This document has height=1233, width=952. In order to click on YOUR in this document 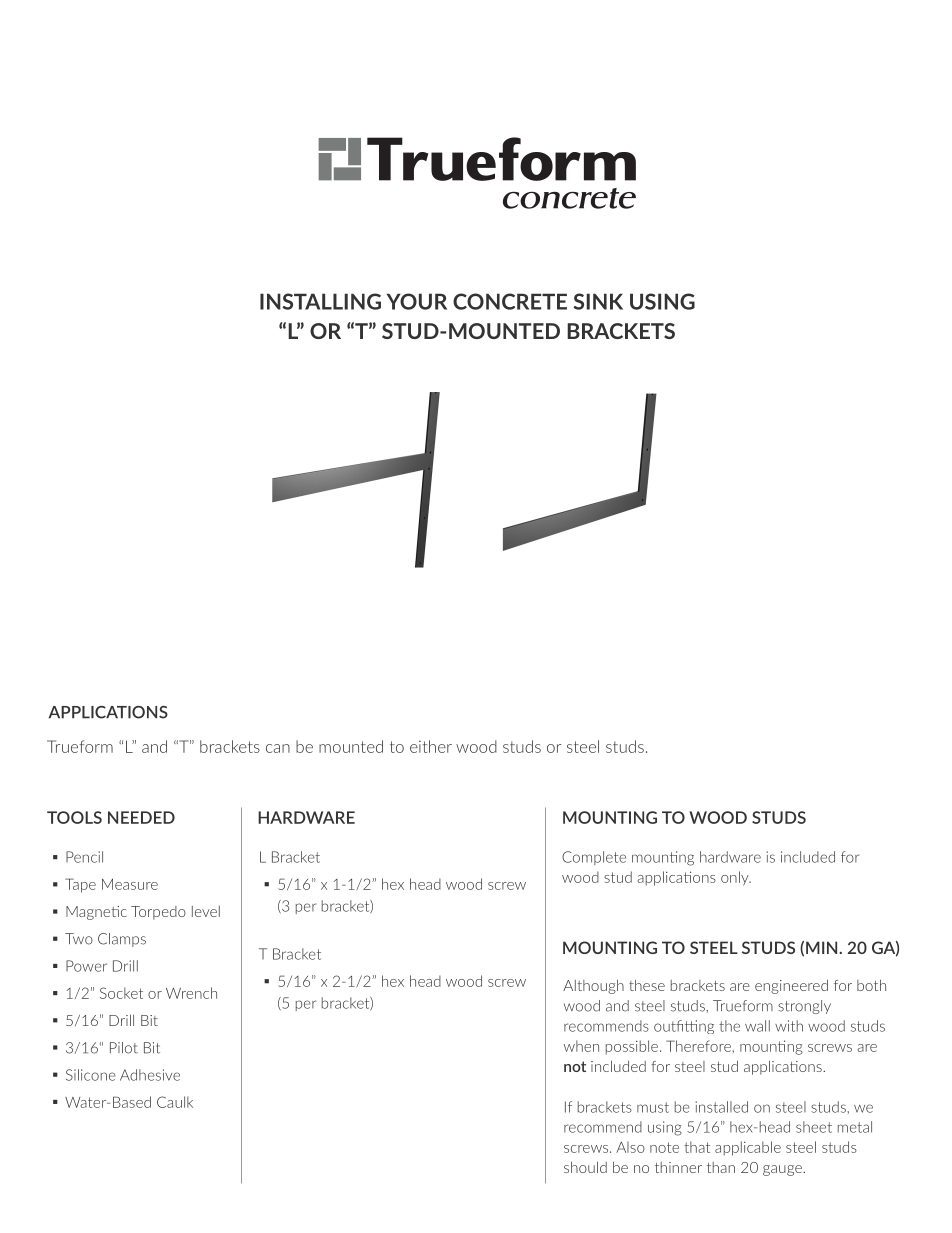, I will do `click(417, 301)`.
